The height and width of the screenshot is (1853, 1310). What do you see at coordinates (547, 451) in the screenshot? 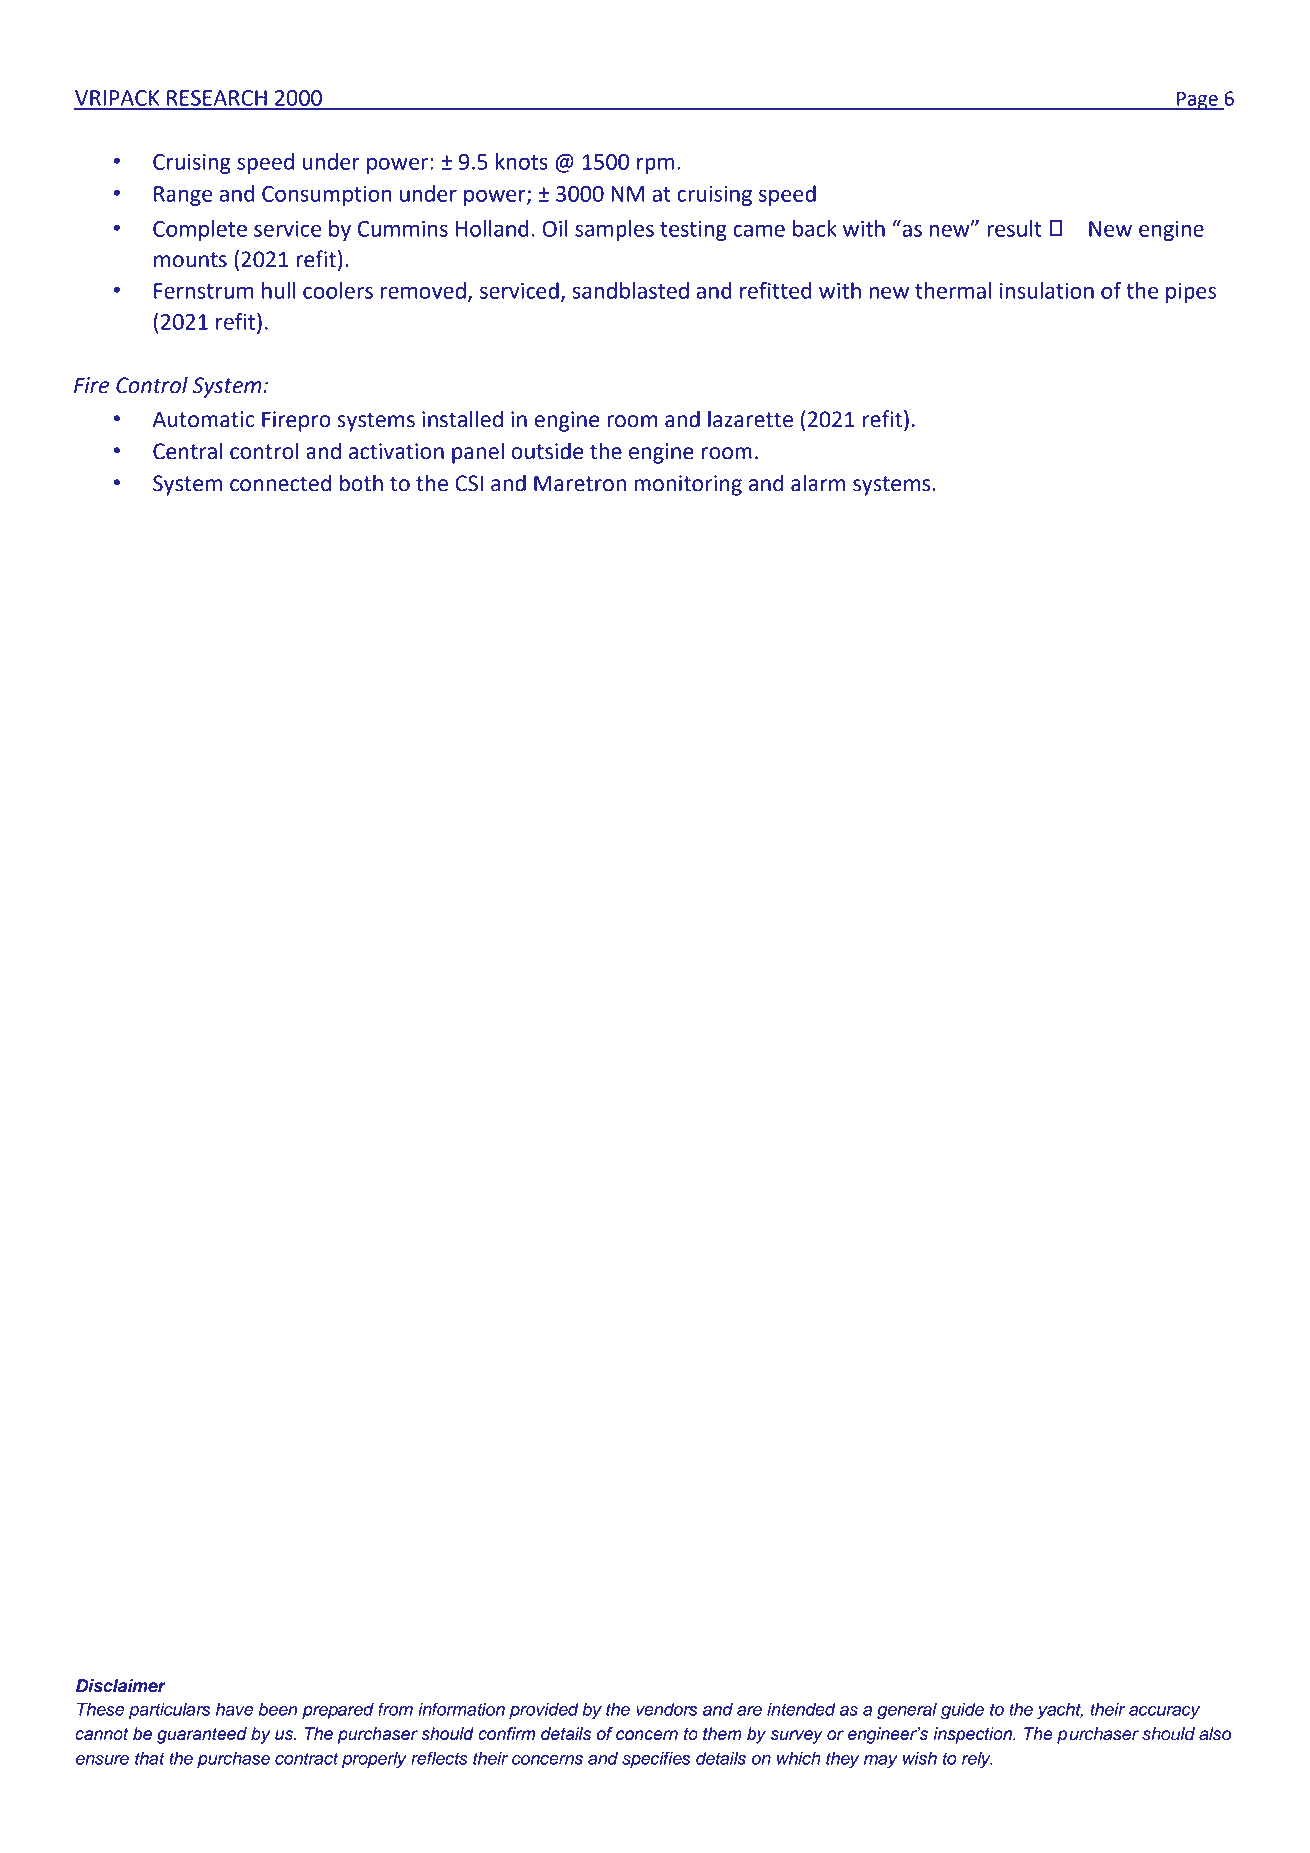
I see `outside` at bounding box center [547, 451].
